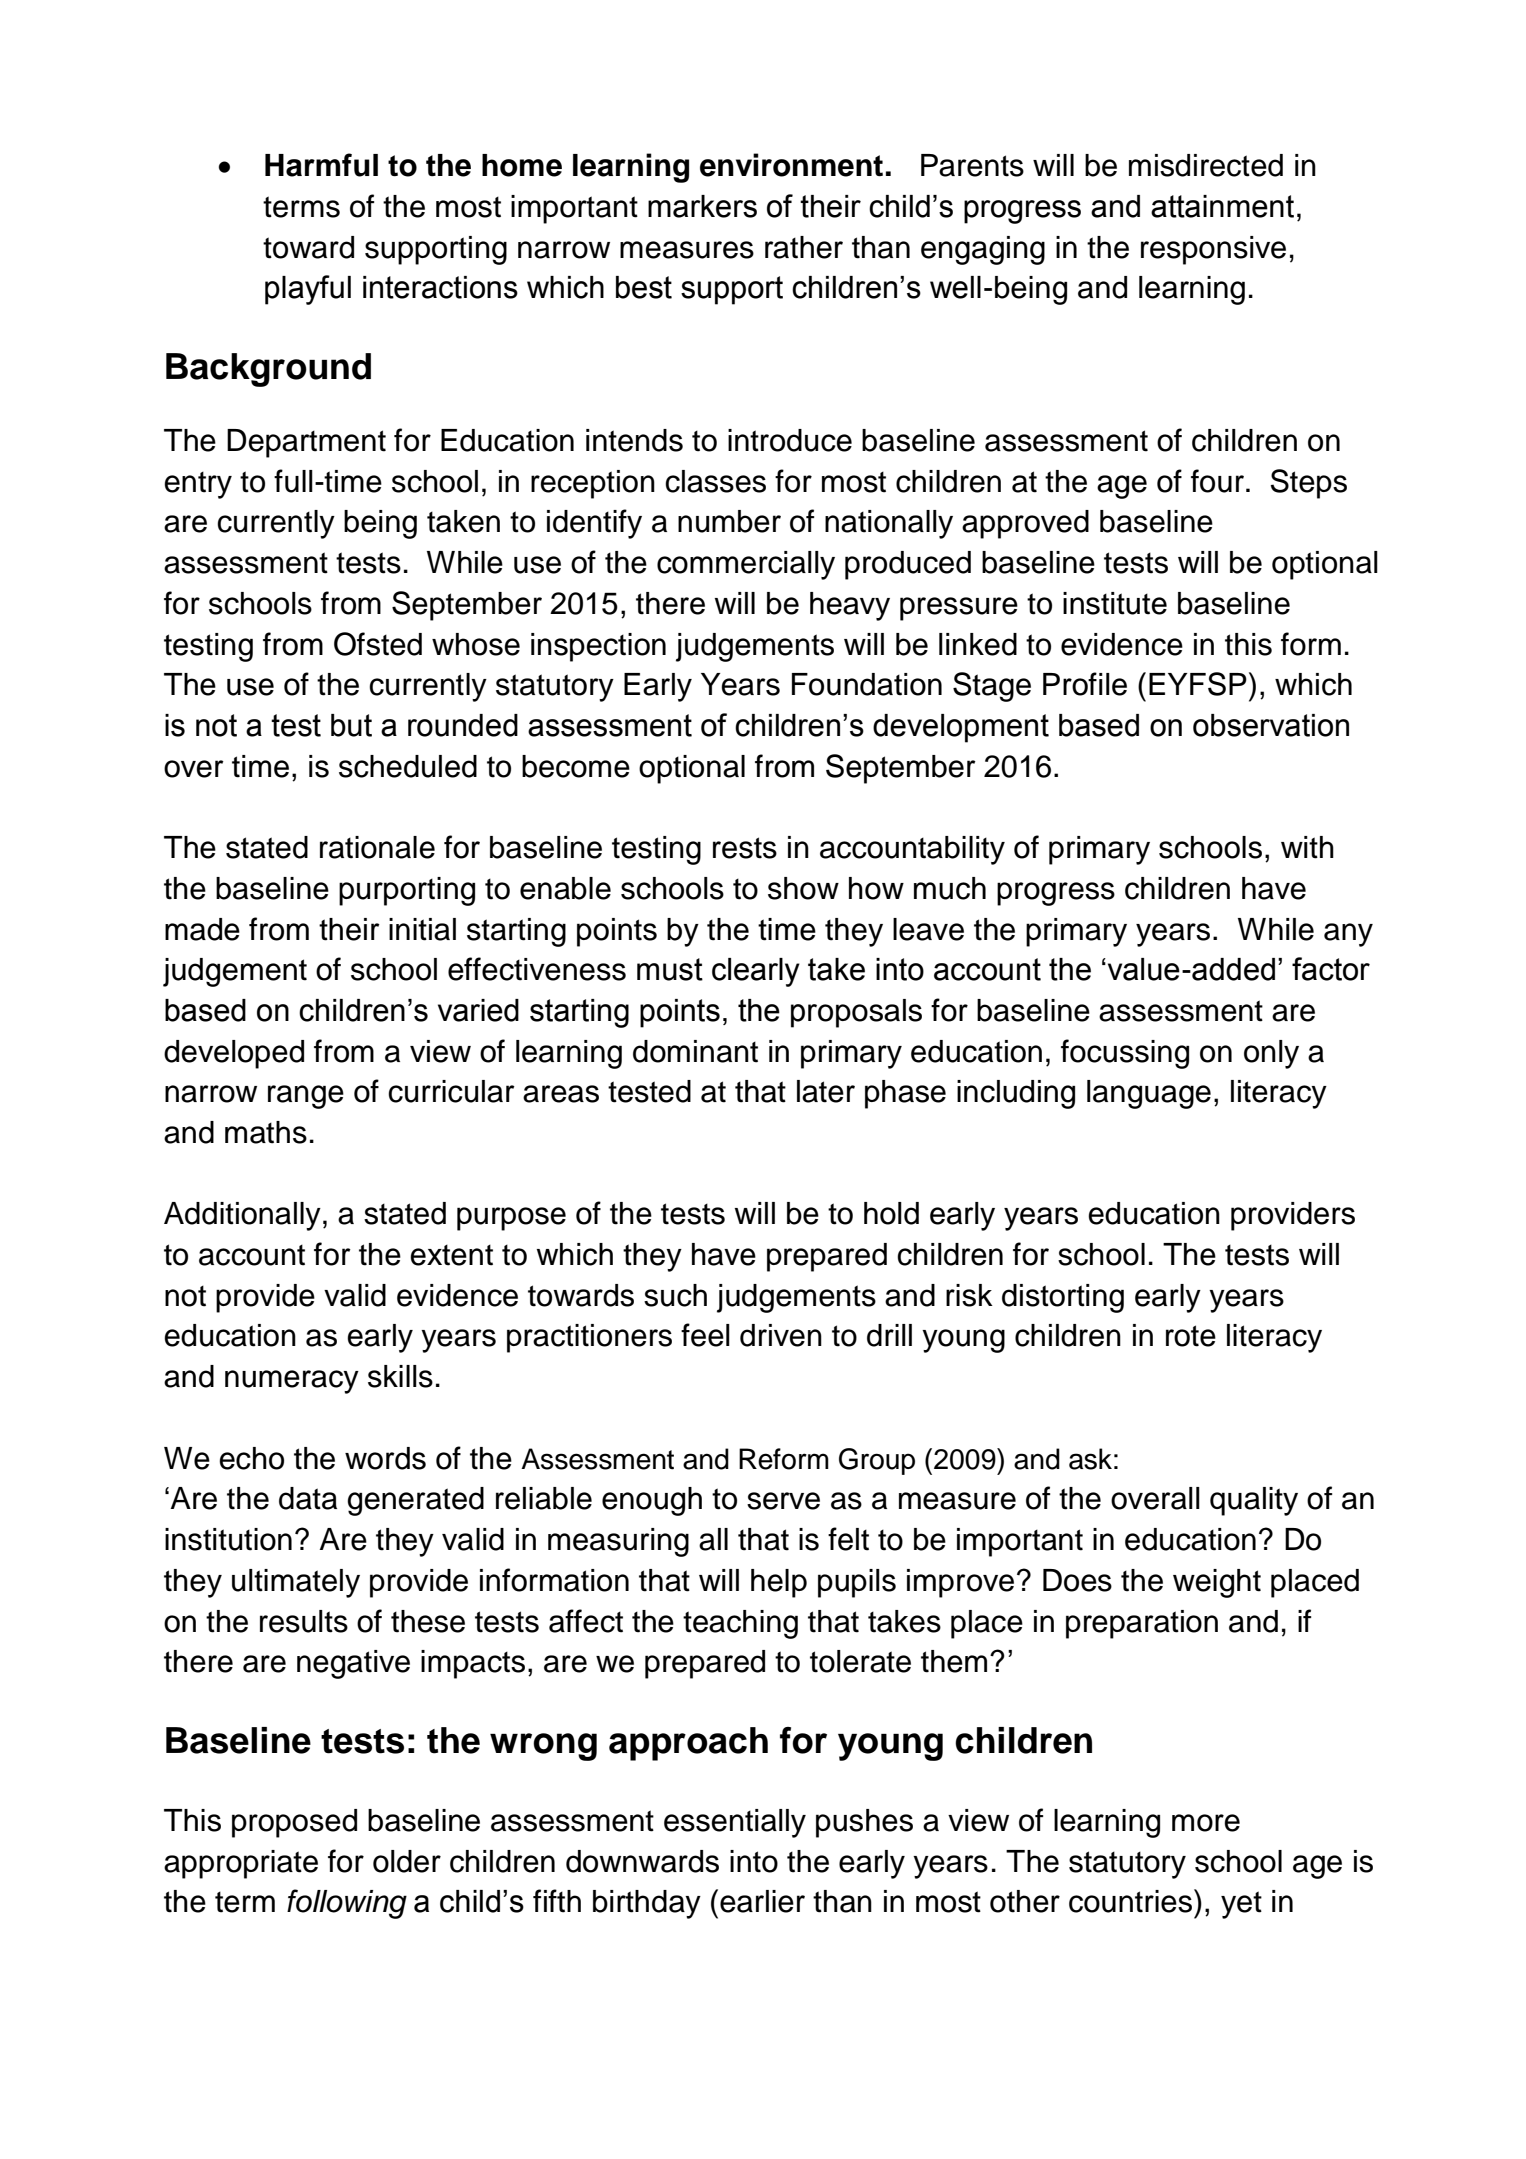 The width and height of the screenshot is (1526, 2159). What do you see at coordinates (1206, 1823) in the screenshot?
I see `more` at bounding box center [1206, 1823].
